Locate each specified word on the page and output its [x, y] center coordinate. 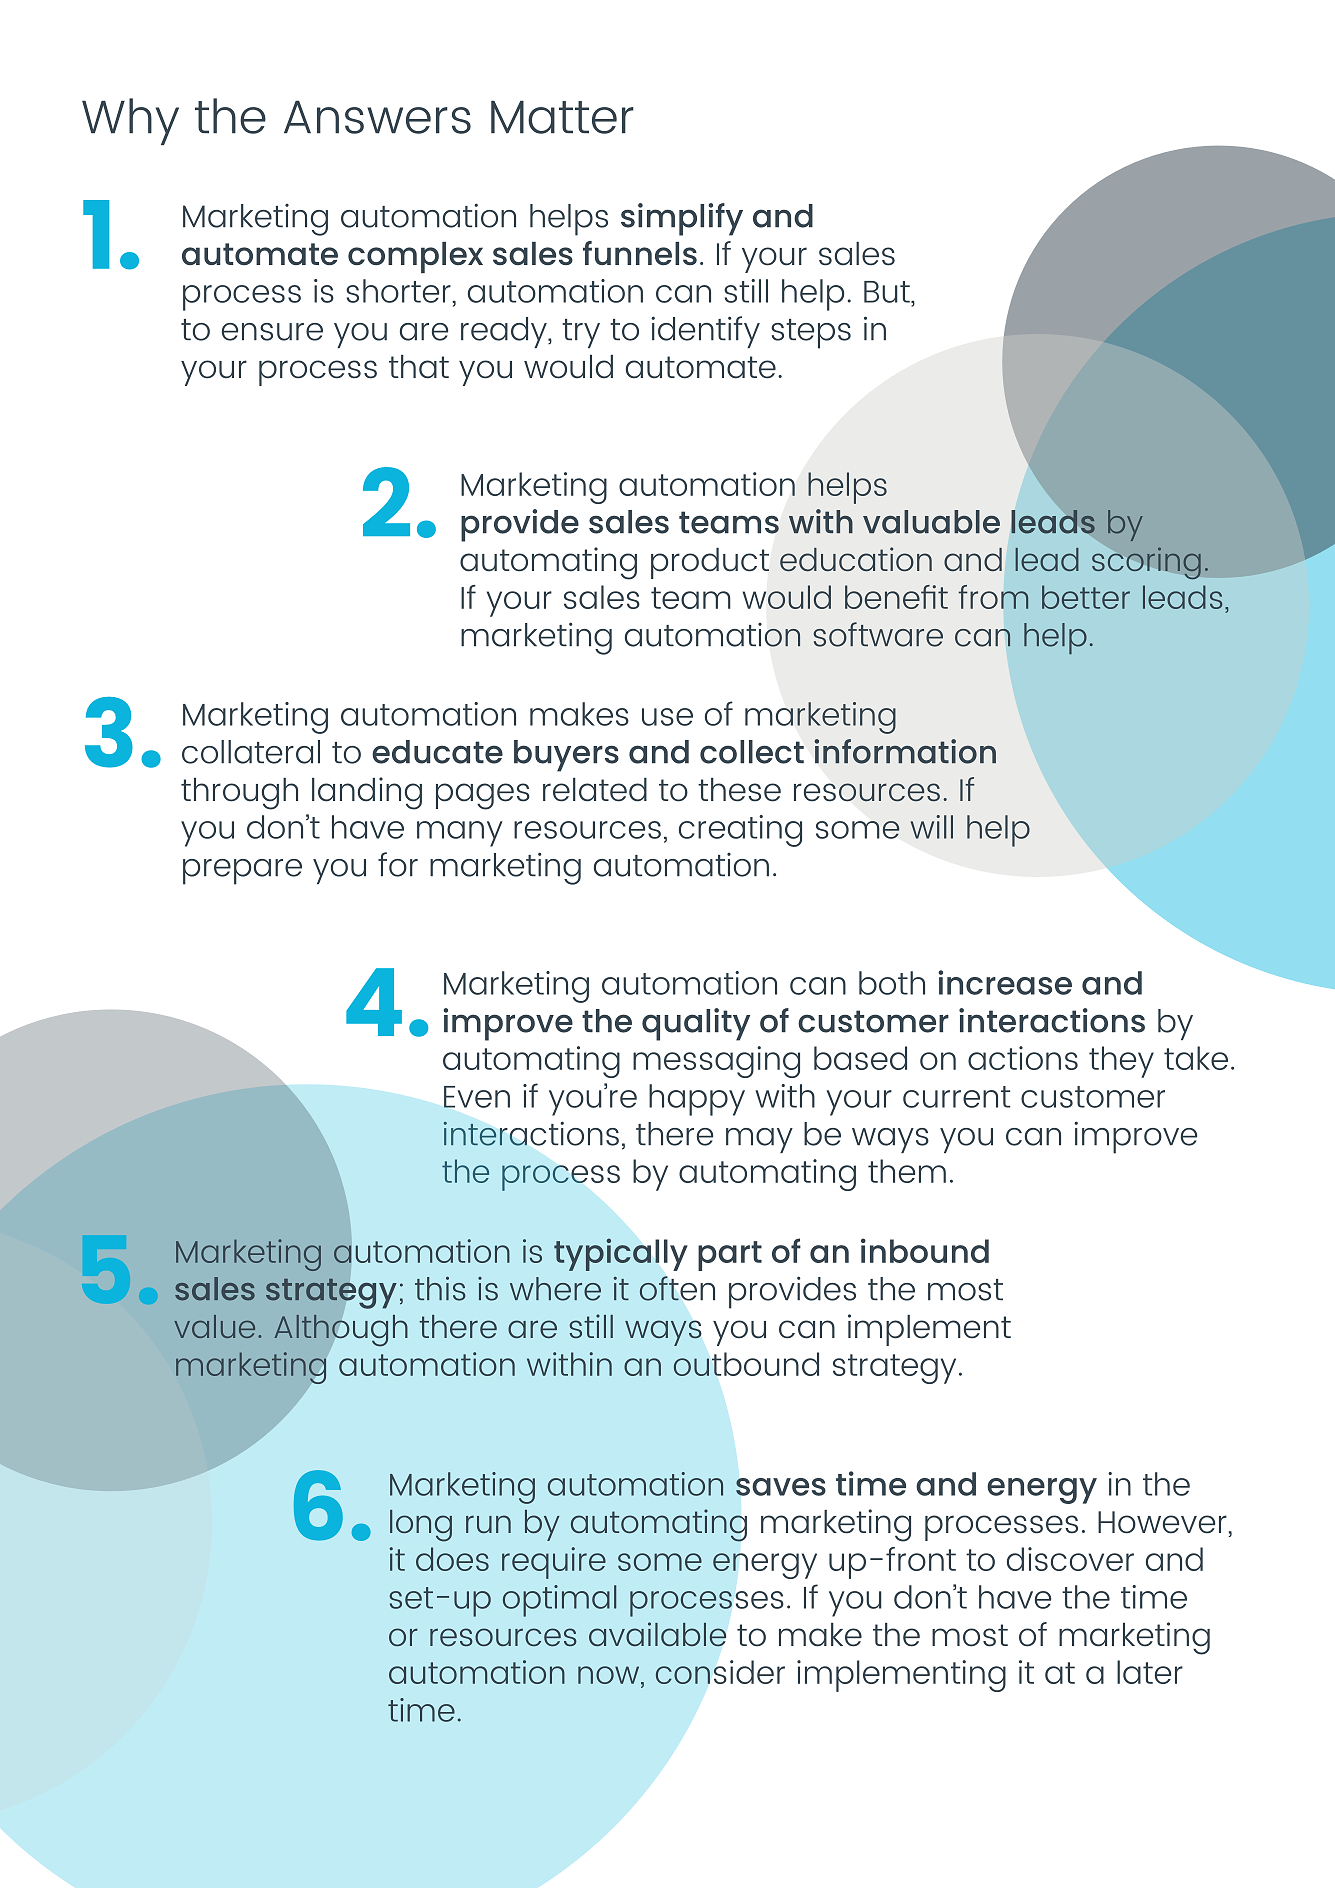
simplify [682, 219]
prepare [242, 872]
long [421, 1526]
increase [1005, 982]
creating [740, 831]
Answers [377, 117]
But [888, 292]
